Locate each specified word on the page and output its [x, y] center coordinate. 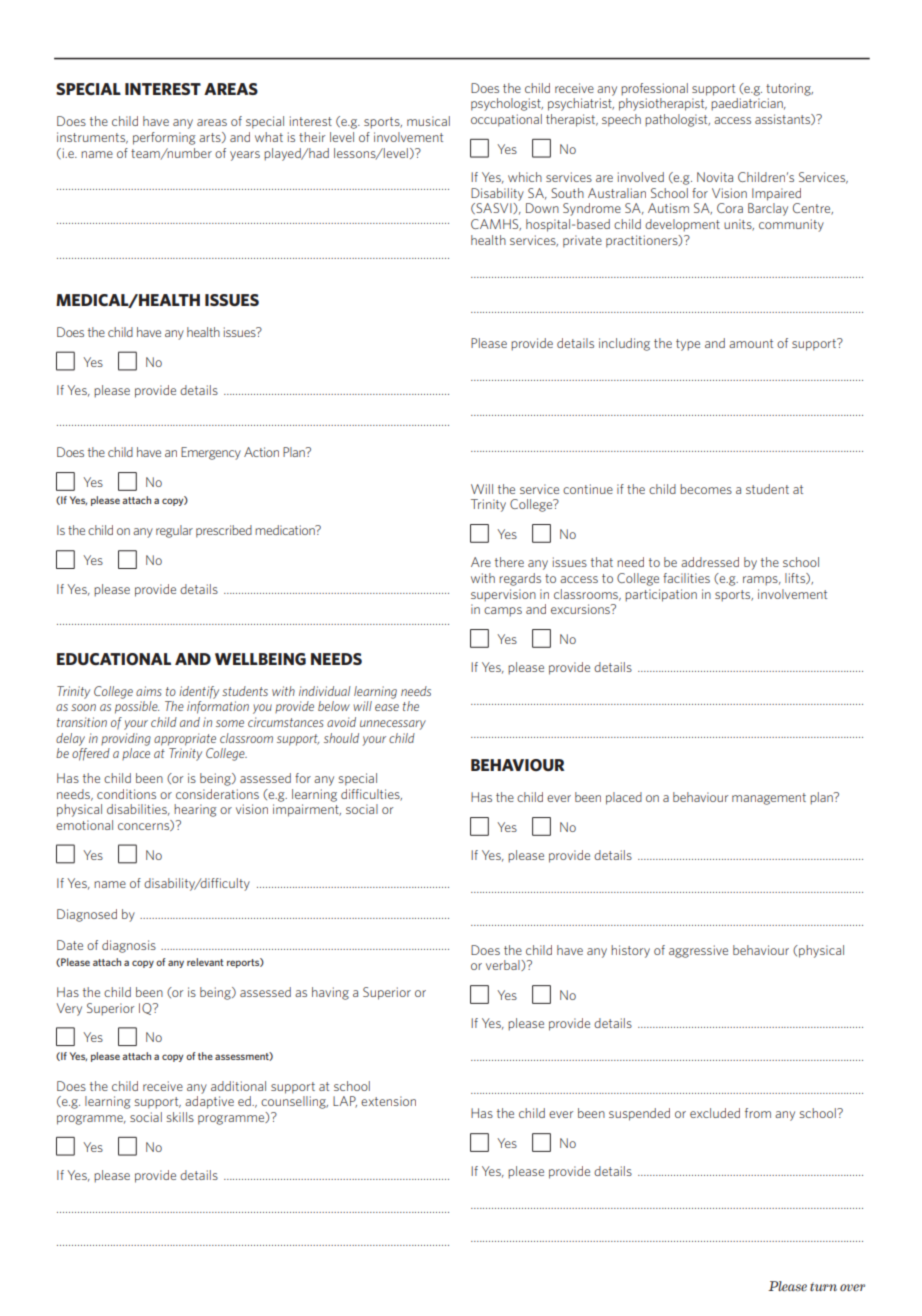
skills [180, 1117]
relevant [205, 962]
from [758, 1113]
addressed [710, 562]
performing [164, 138]
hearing [195, 810]
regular [174, 531]
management [769, 799]
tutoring [789, 89]
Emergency [211, 453]
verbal [504, 965]
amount [751, 343]
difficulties [371, 795]
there [509, 562]
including [624, 344]
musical [428, 121]
